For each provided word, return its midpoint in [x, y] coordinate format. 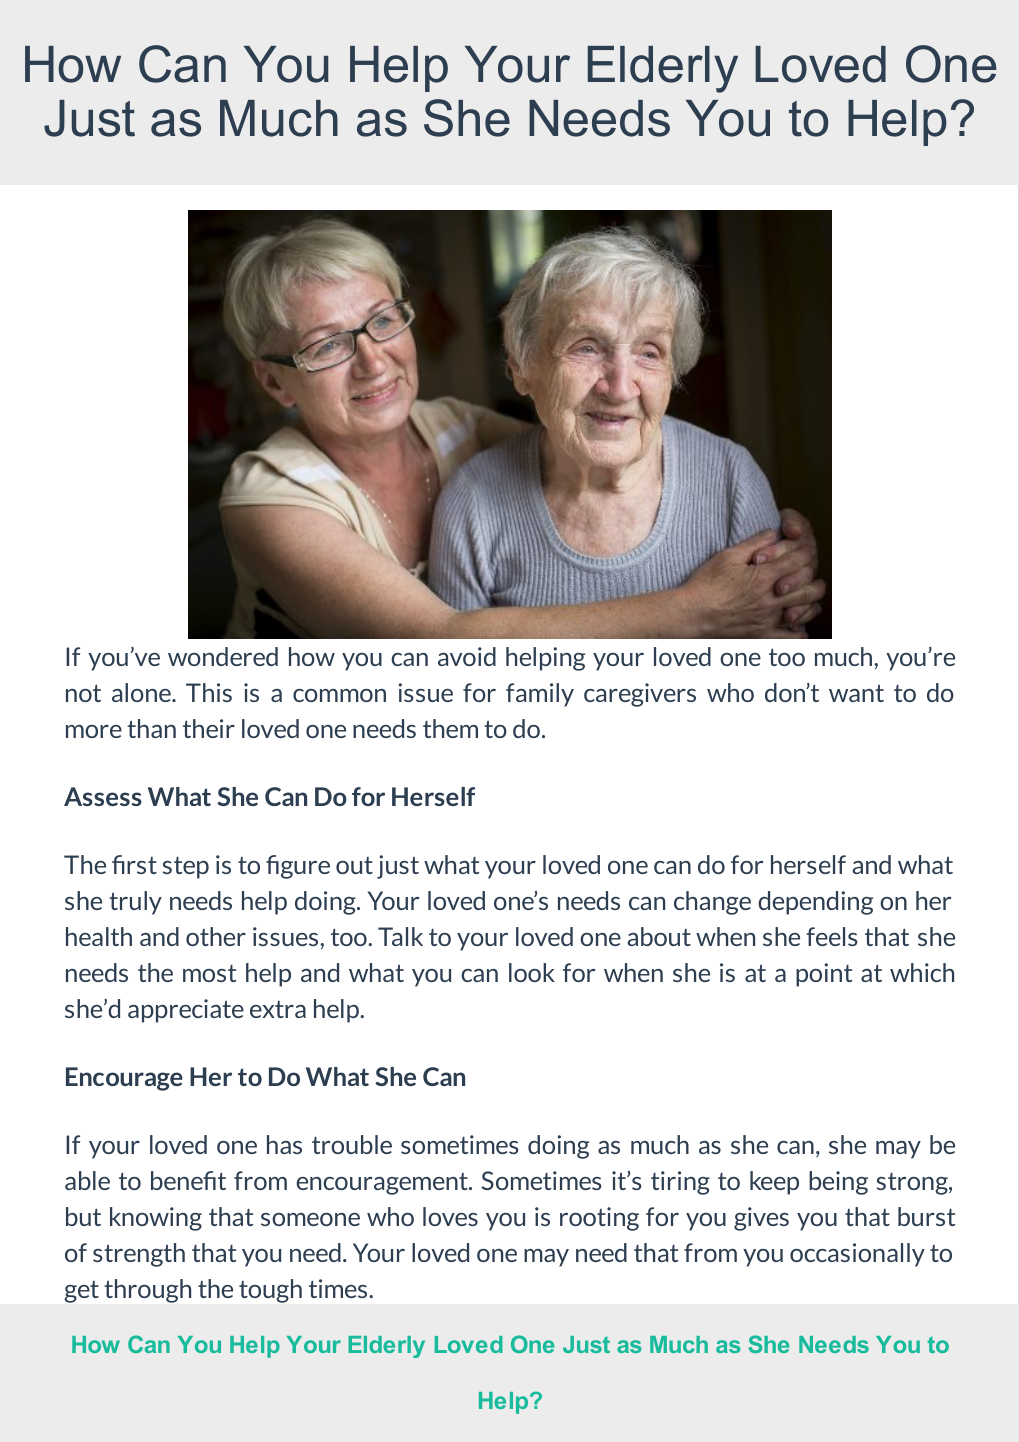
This [209, 692]
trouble [352, 1144]
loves [450, 1216]
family [540, 695]
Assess [103, 796]
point [824, 975]
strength [139, 1255]
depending [815, 903]
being [838, 1183]
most [209, 973]
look [532, 972]
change [712, 903]
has [284, 1144]
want [856, 693]
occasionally [857, 1255]
